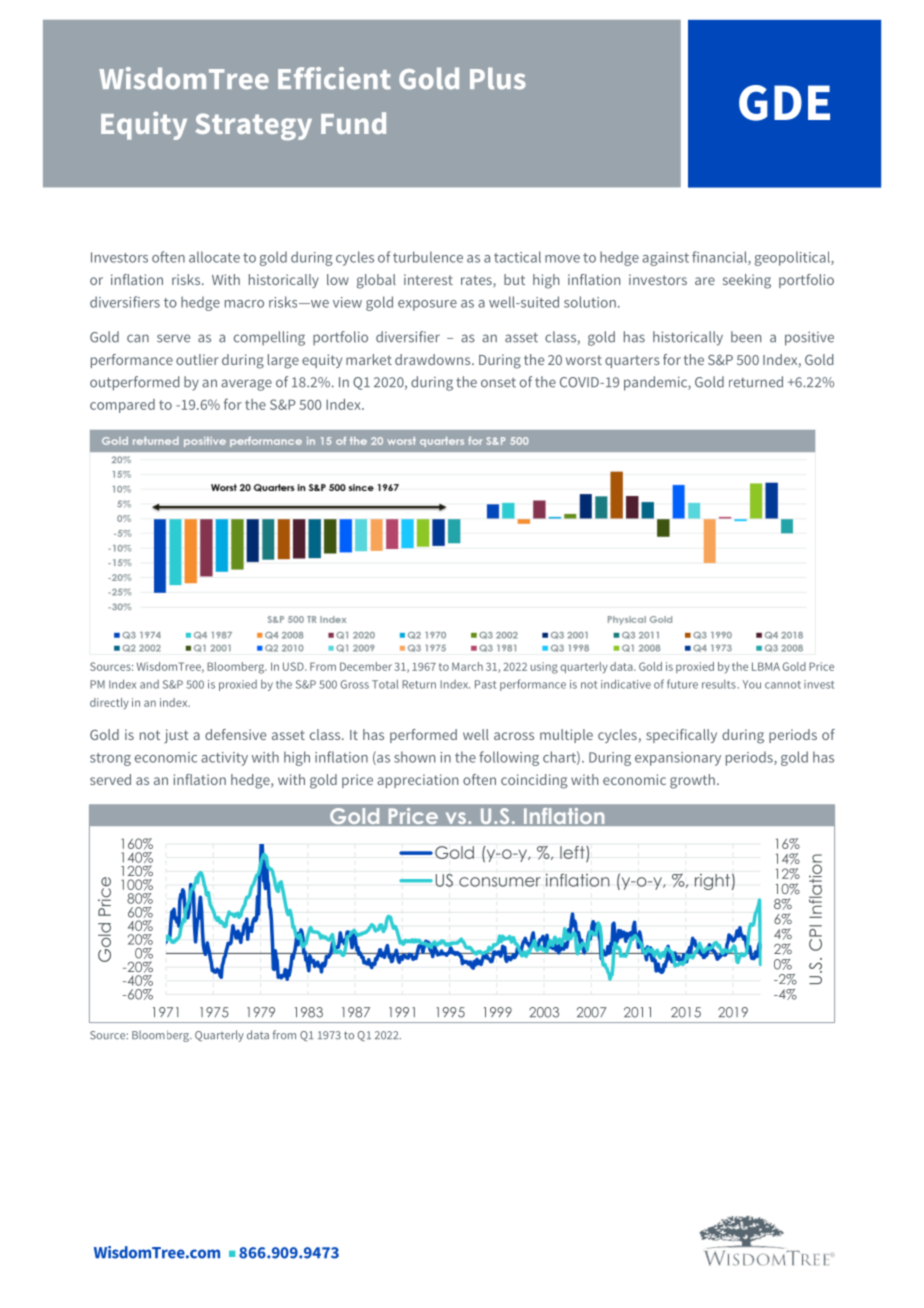 The image size is (924, 1308). What do you see at coordinates (632, 361) in the image?
I see `quarters` at bounding box center [632, 361].
